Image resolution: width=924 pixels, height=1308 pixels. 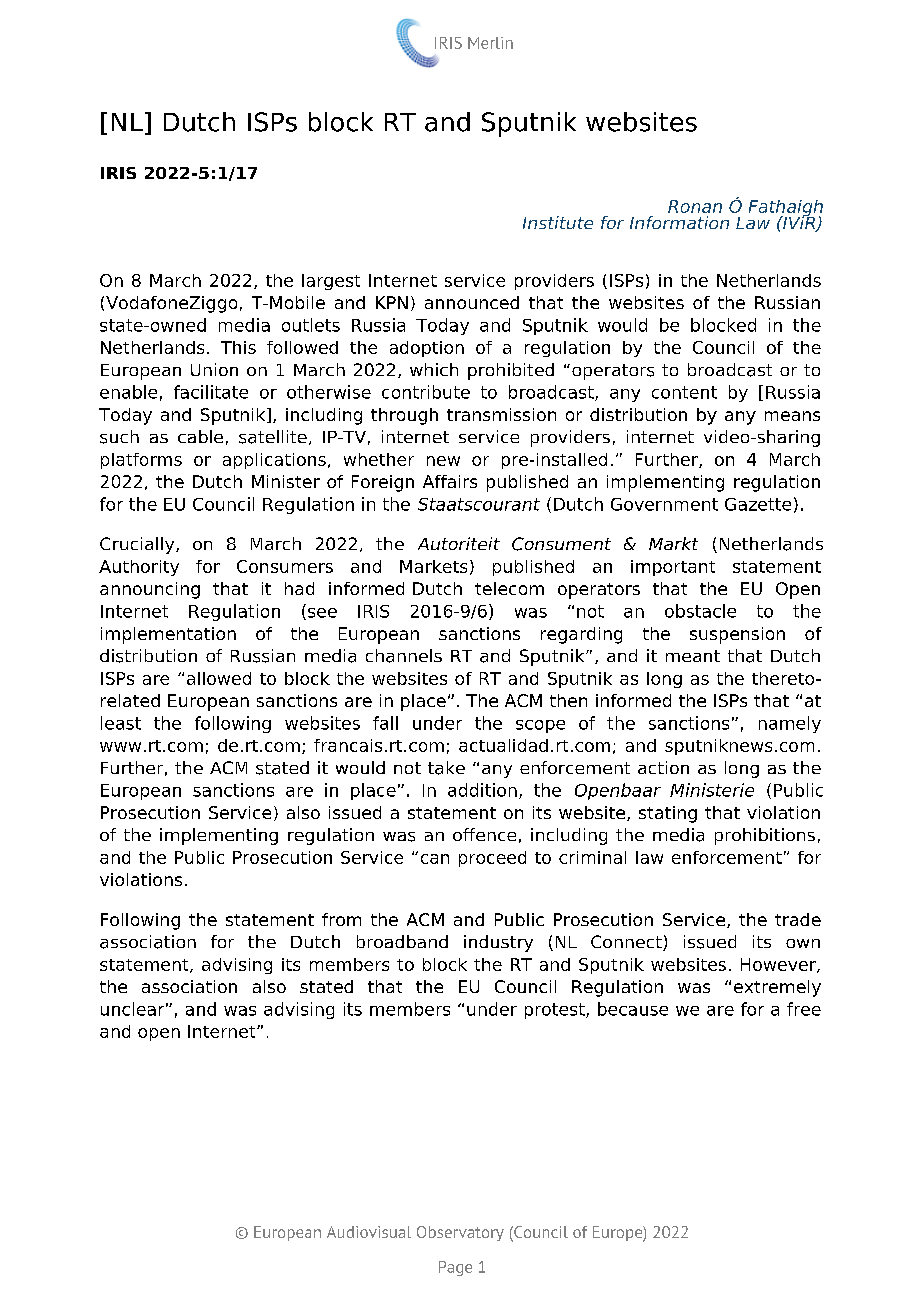 I want to click on industry, so click(x=498, y=943).
